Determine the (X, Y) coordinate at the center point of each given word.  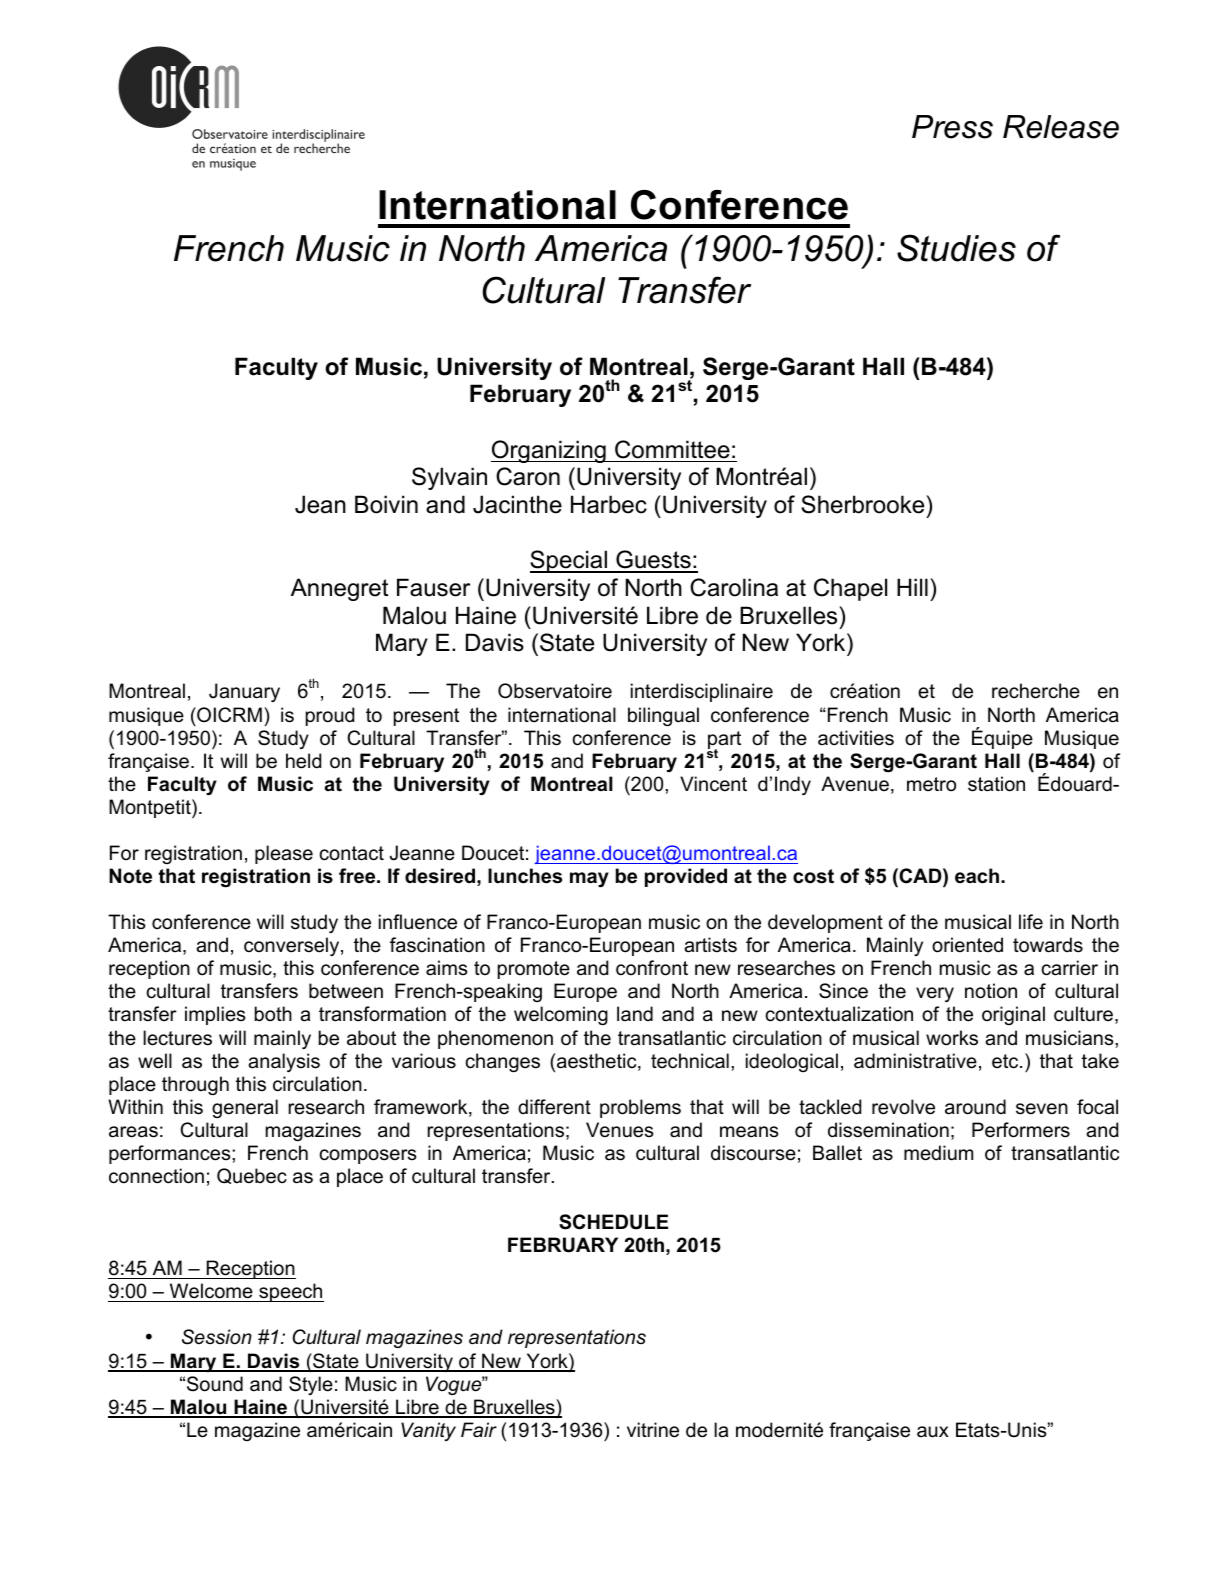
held (303, 761)
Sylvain (449, 478)
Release (1061, 127)
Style (311, 1385)
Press (952, 127)
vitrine (653, 1430)
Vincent (713, 784)
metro (931, 784)
